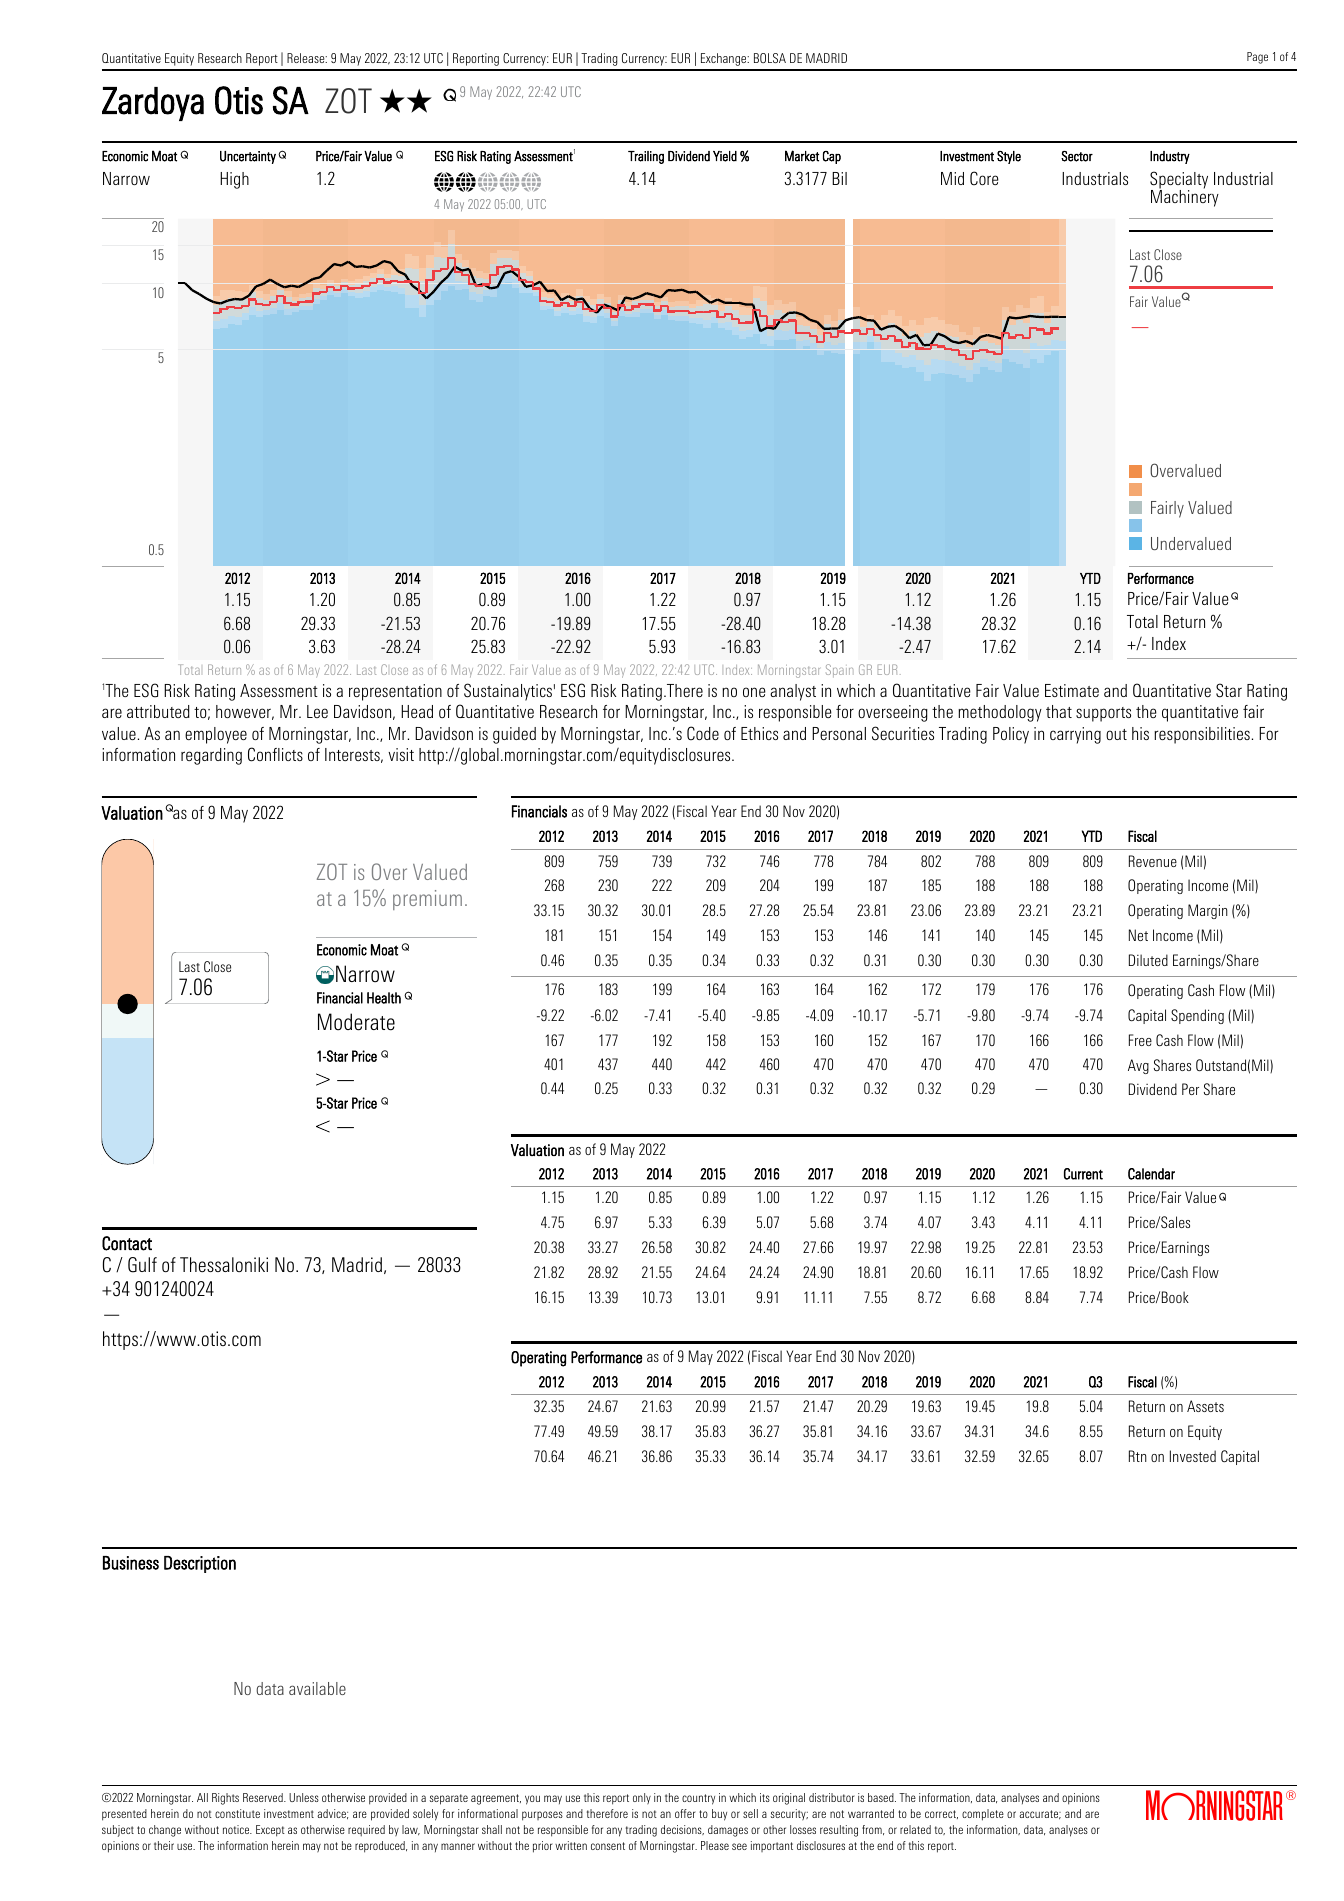  What do you see at coordinates (698, 1799) in the document?
I see `country` at bounding box center [698, 1799].
